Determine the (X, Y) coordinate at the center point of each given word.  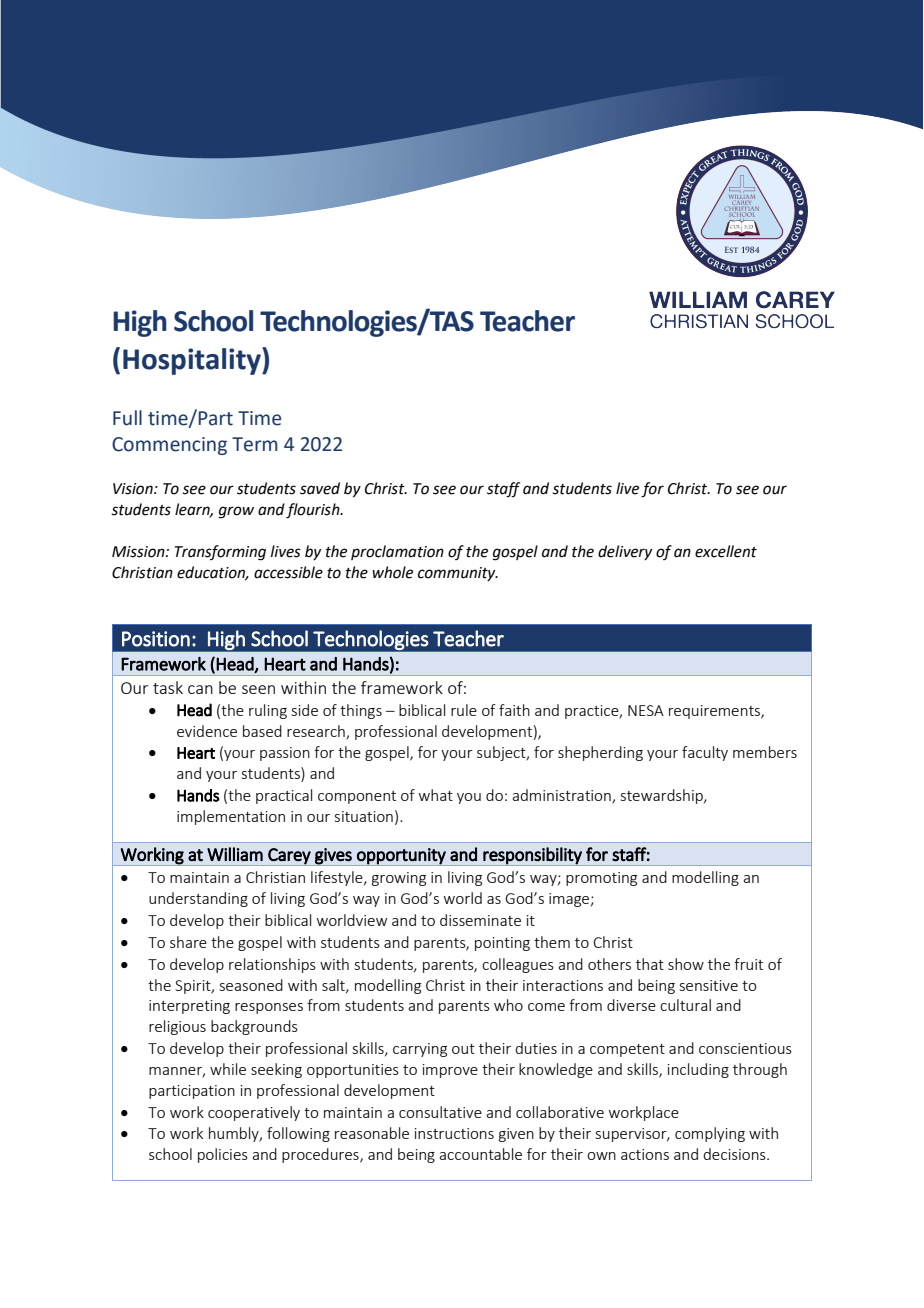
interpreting (189, 1007)
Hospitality (193, 361)
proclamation (397, 552)
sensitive (709, 985)
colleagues (518, 965)
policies (223, 1155)
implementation (231, 817)
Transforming (220, 553)
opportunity (401, 857)
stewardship (663, 796)
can (200, 689)
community (458, 574)
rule (464, 710)
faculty (705, 753)
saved (320, 488)
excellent (726, 551)
